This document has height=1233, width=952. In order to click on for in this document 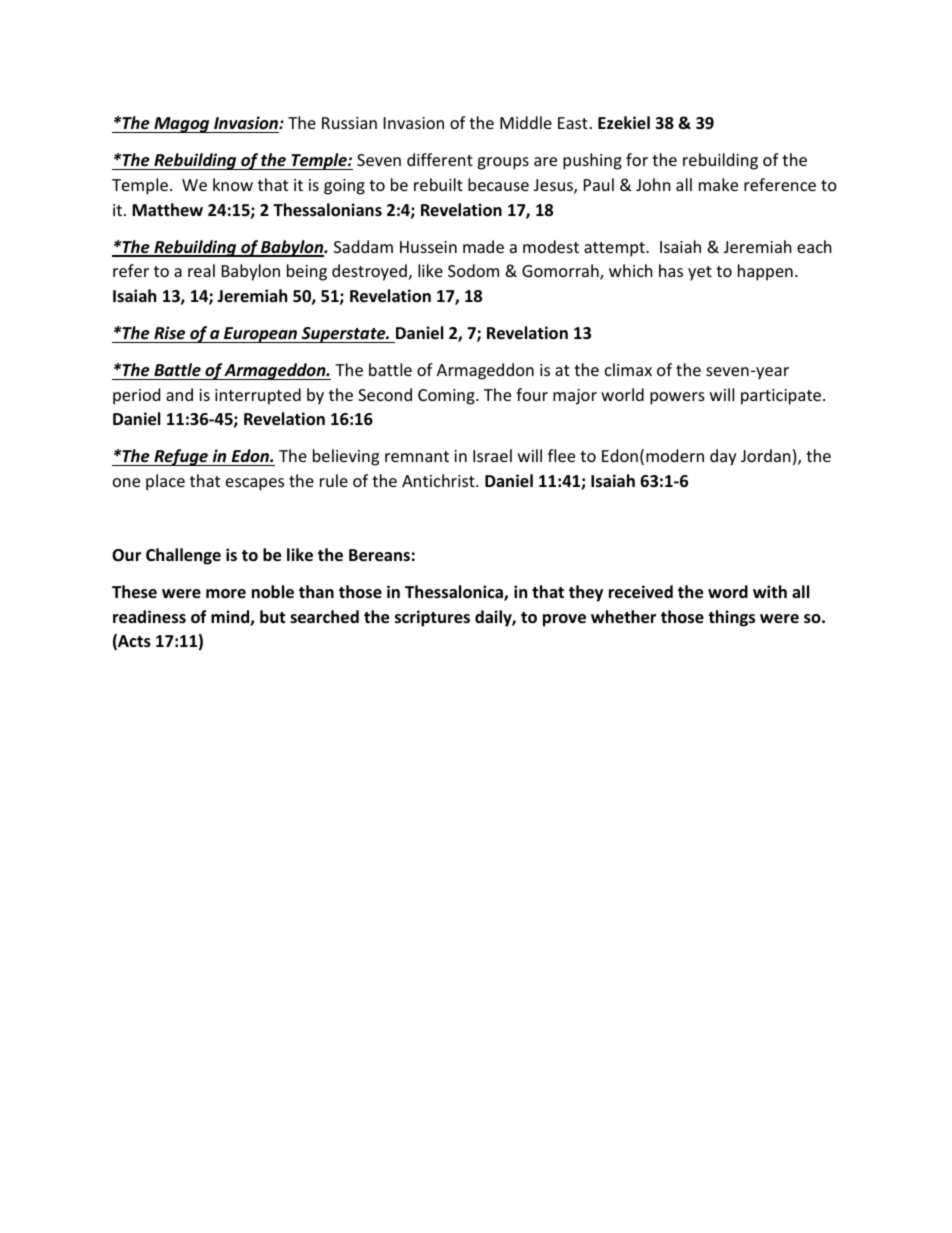, I will do `click(637, 159)`.
